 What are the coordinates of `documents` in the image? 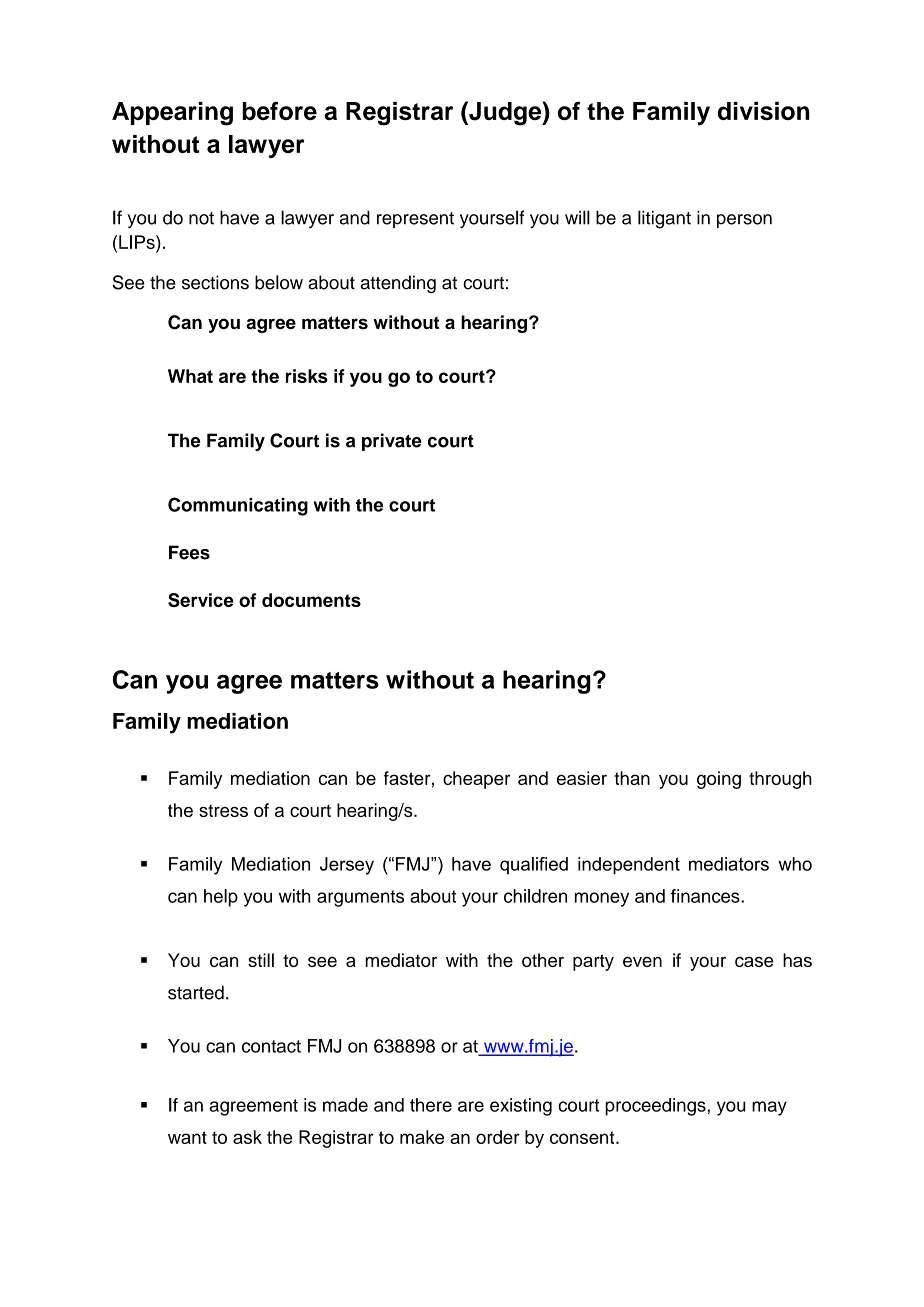 It's located at (311, 600).
